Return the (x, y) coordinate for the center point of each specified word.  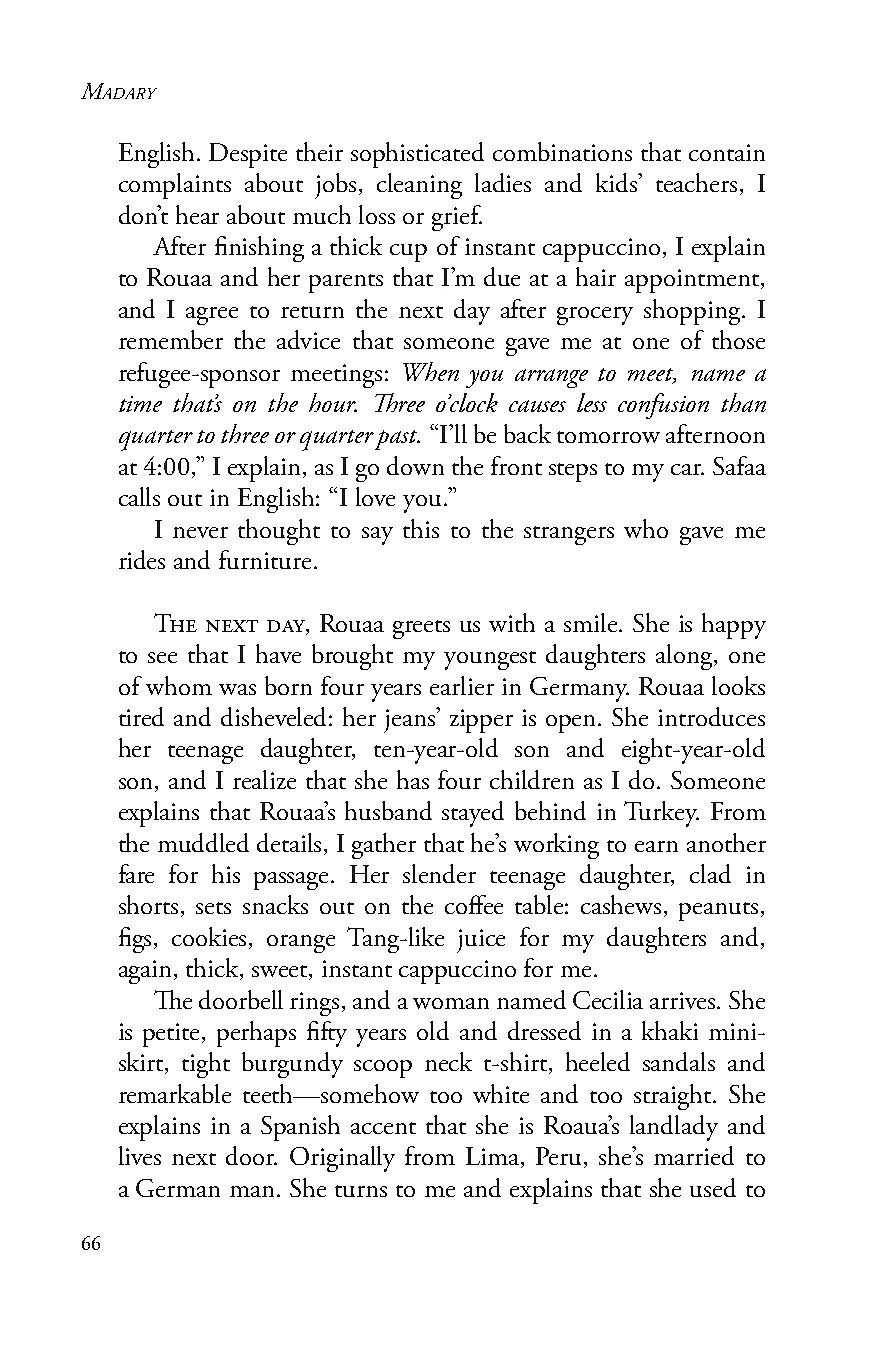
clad (710, 873)
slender (439, 873)
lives (140, 1155)
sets (213, 908)
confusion (663, 406)
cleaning (419, 186)
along (685, 657)
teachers (696, 182)
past (397, 440)
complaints (175, 186)
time (140, 404)
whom (179, 685)
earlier (462, 685)
